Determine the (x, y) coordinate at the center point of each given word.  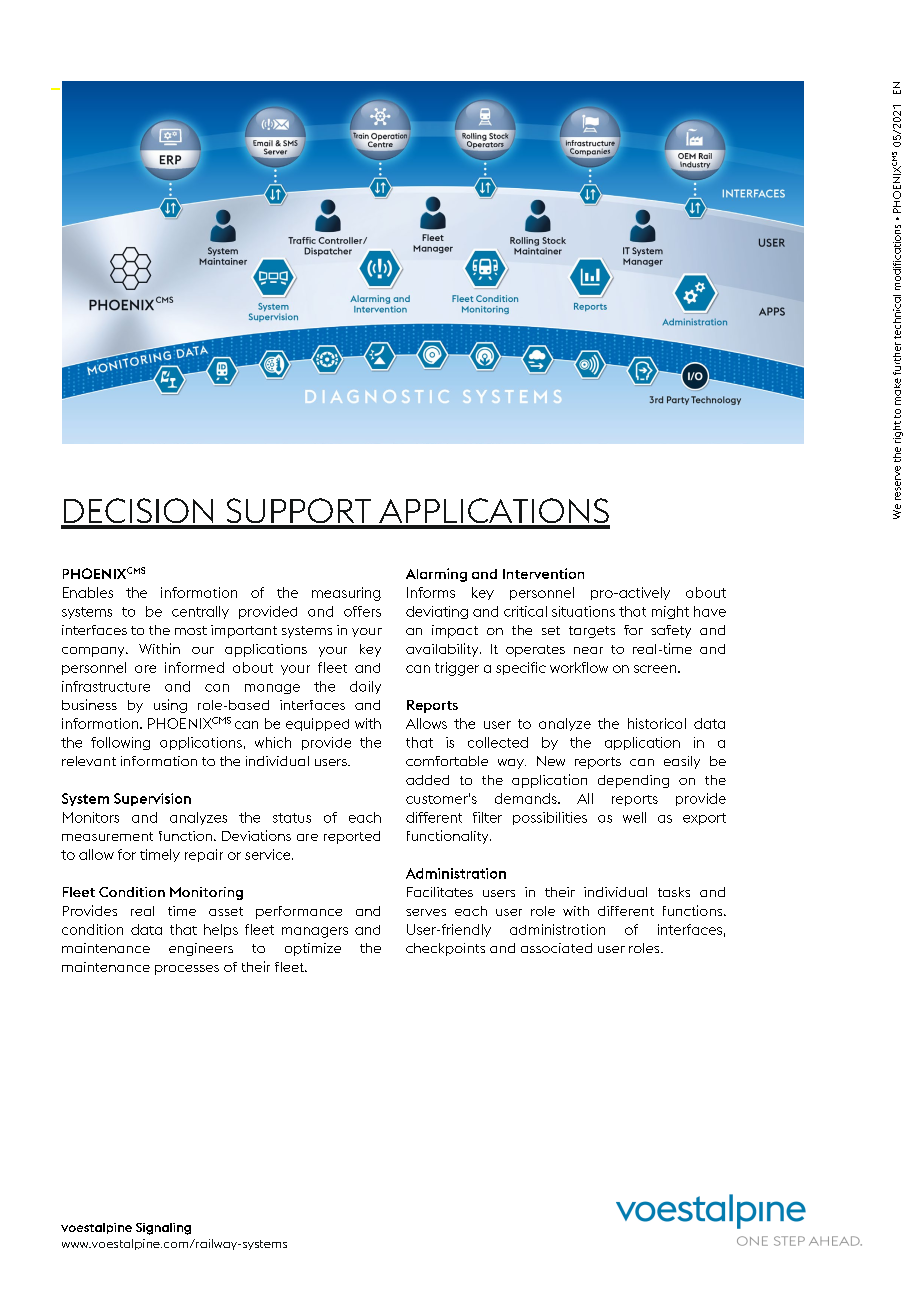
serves (426, 912)
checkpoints (445, 949)
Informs (431, 592)
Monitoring (206, 893)
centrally (200, 612)
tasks (674, 892)
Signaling (163, 1229)
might (670, 612)
